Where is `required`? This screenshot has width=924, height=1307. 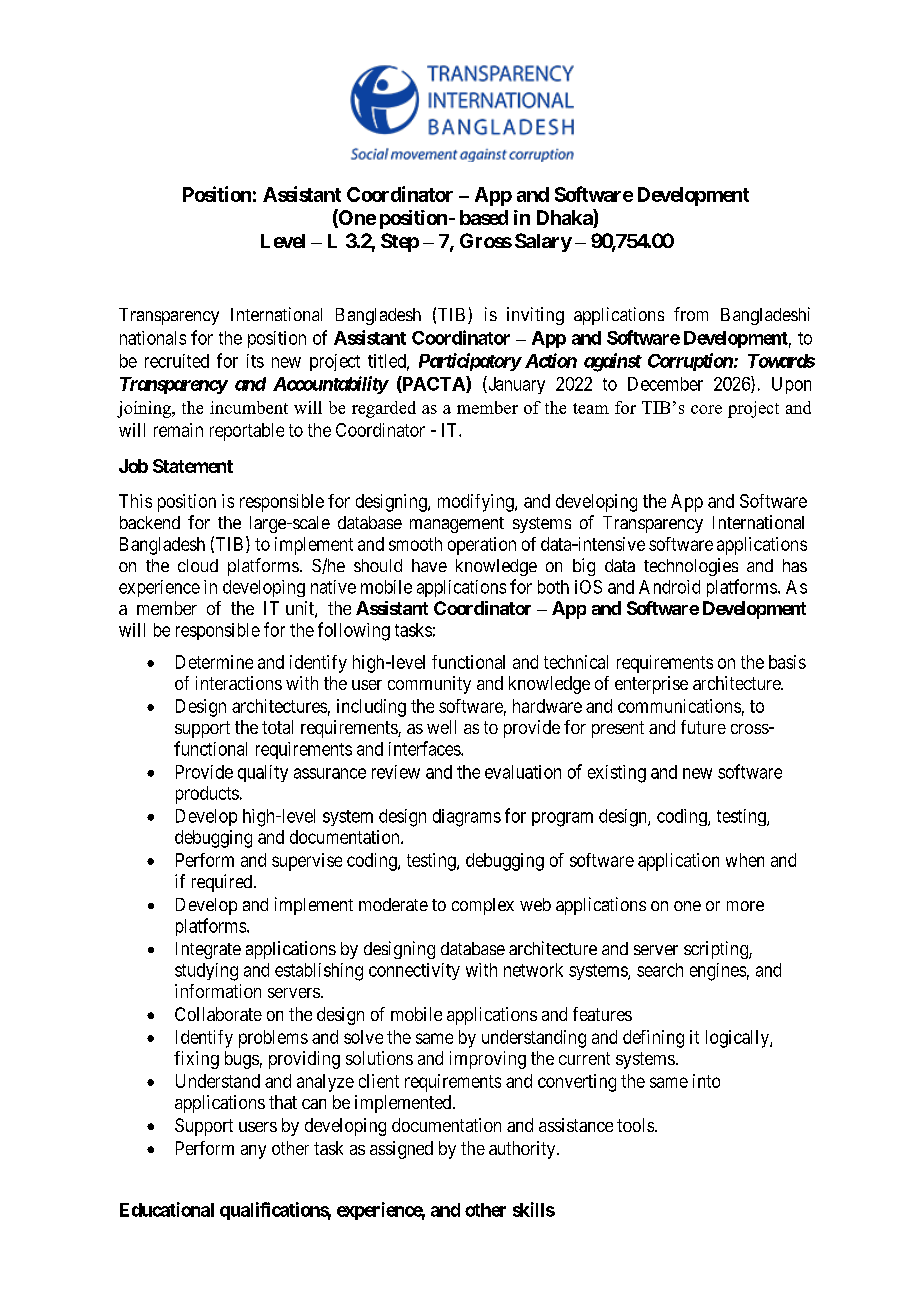 required is located at coordinates (222, 883).
